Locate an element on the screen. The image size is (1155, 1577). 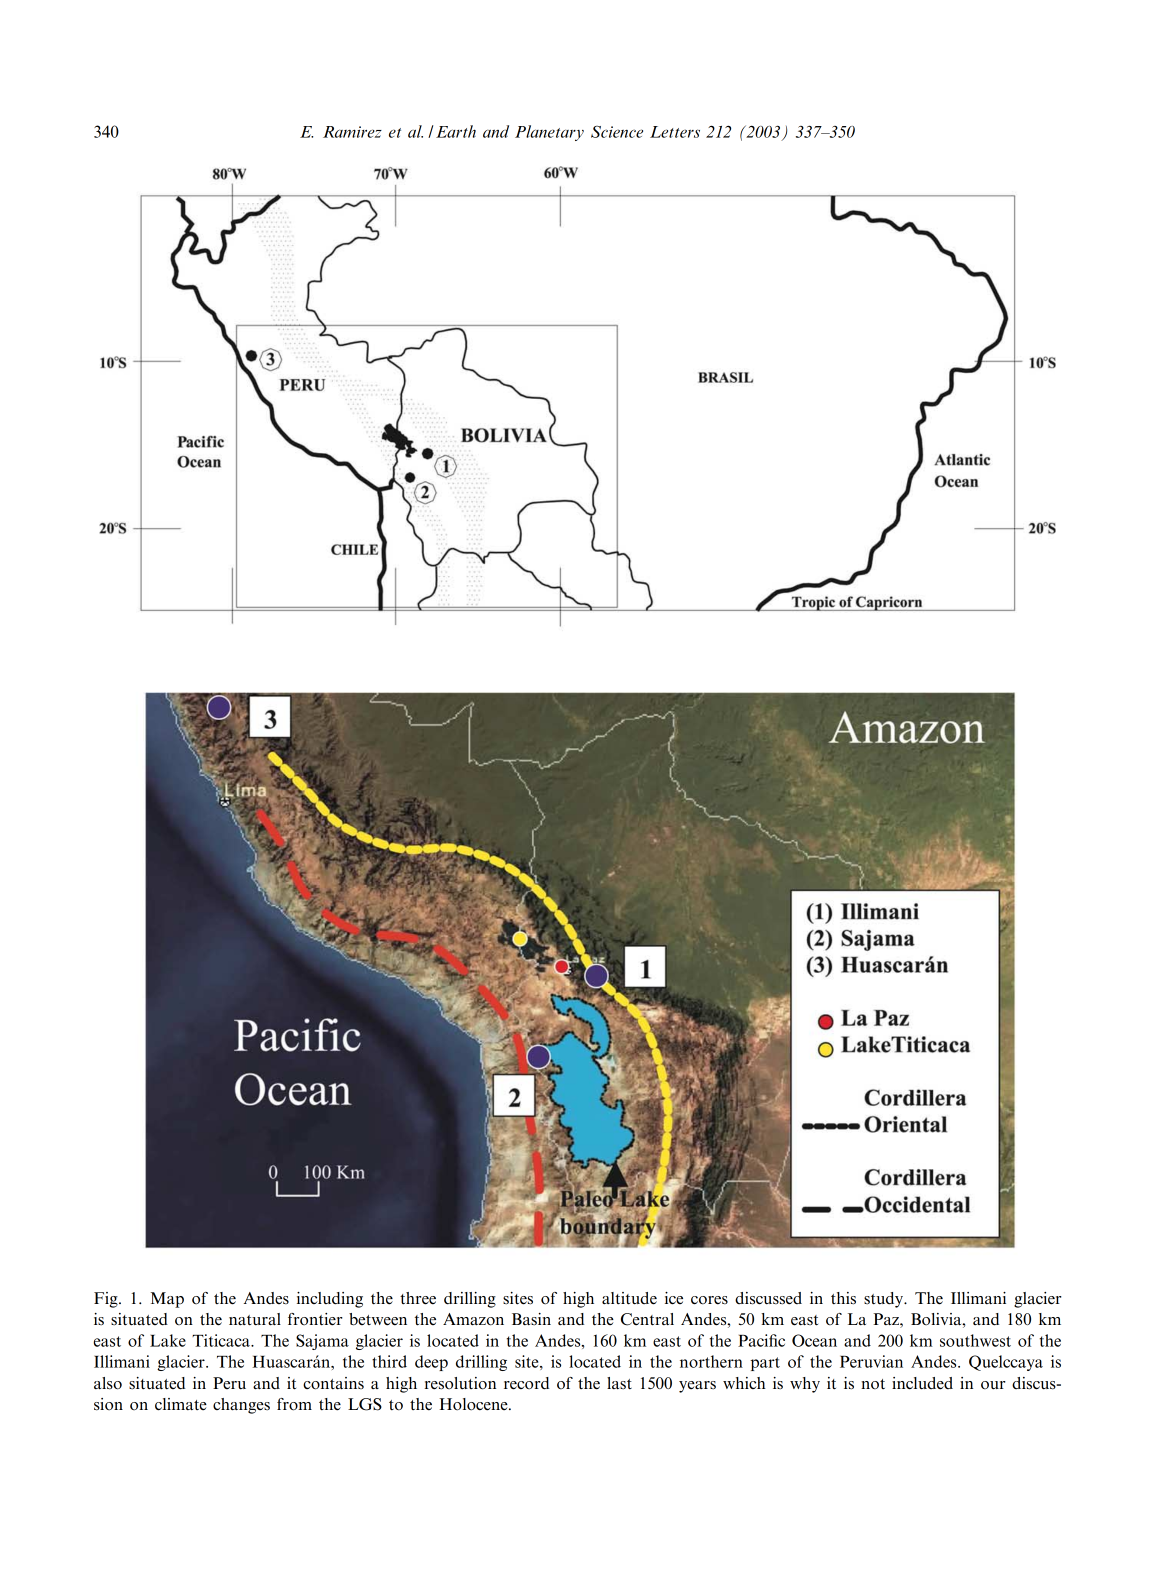
this is located at coordinates (843, 1298).
